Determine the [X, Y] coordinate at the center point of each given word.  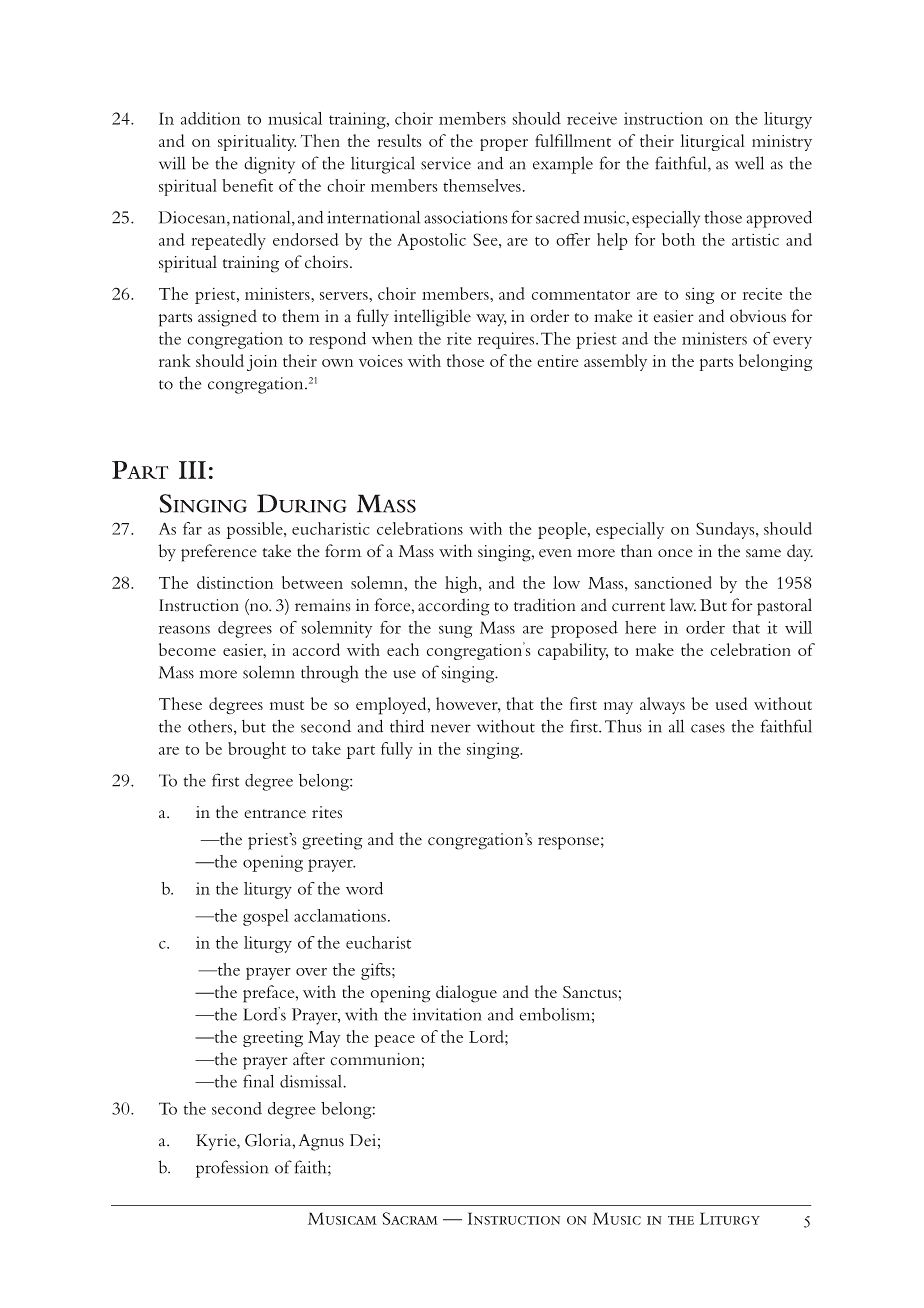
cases [708, 728]
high [462, 584]
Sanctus [590, 992]
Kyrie [217, 1142]
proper [504, 145]
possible [255, 530]
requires [507, 340]
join [262, 363]
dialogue [466, 994]
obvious [758, 316]
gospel [266, 917]
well [749, 163]
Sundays [726, 530]
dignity [269, 165]
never [451, 728]
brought [257, 750]
